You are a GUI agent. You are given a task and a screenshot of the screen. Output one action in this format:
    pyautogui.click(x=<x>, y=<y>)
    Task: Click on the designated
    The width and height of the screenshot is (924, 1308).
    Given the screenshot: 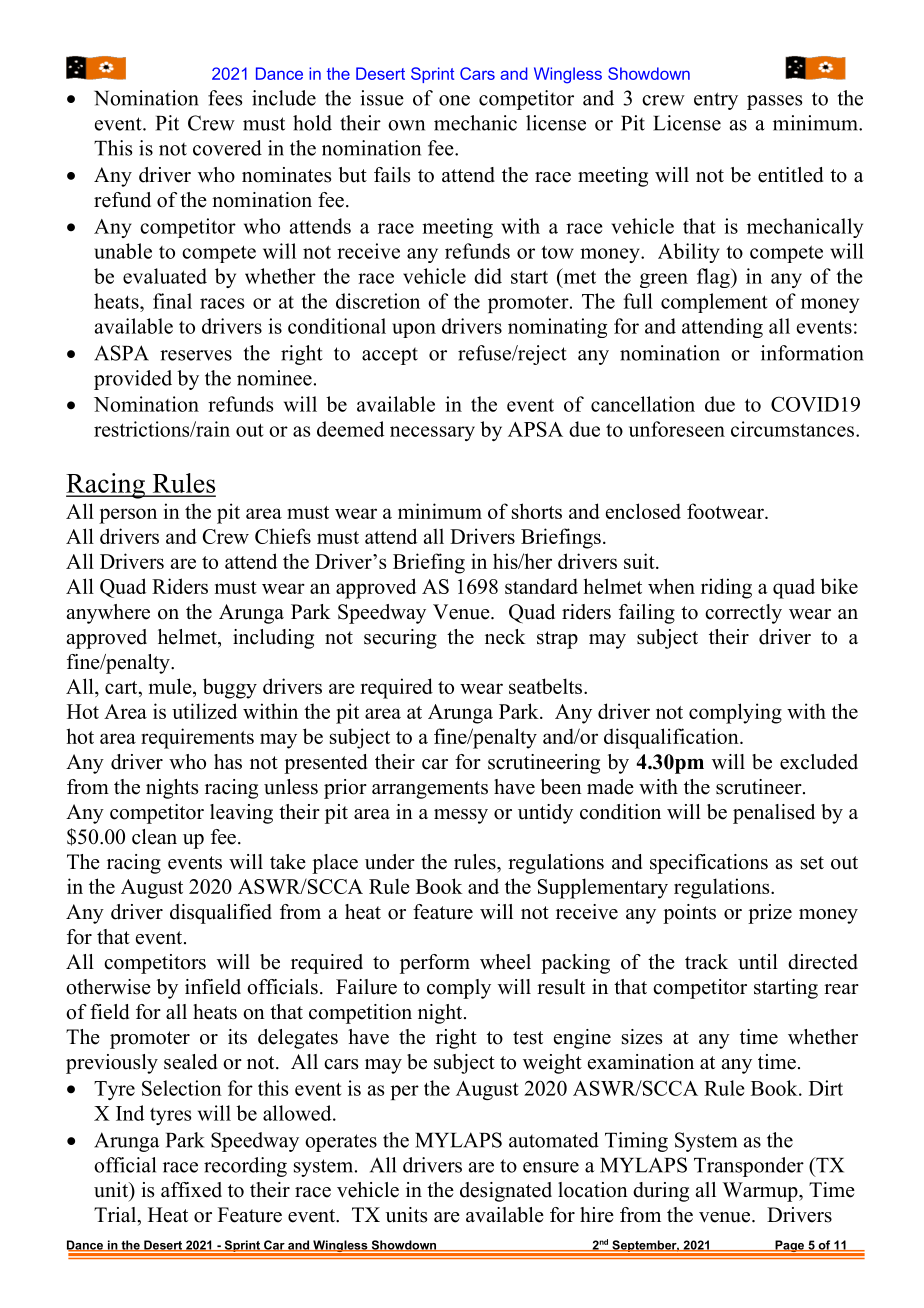 What is the action you would take?
    pyautogui.click(x=506, y=1192)
